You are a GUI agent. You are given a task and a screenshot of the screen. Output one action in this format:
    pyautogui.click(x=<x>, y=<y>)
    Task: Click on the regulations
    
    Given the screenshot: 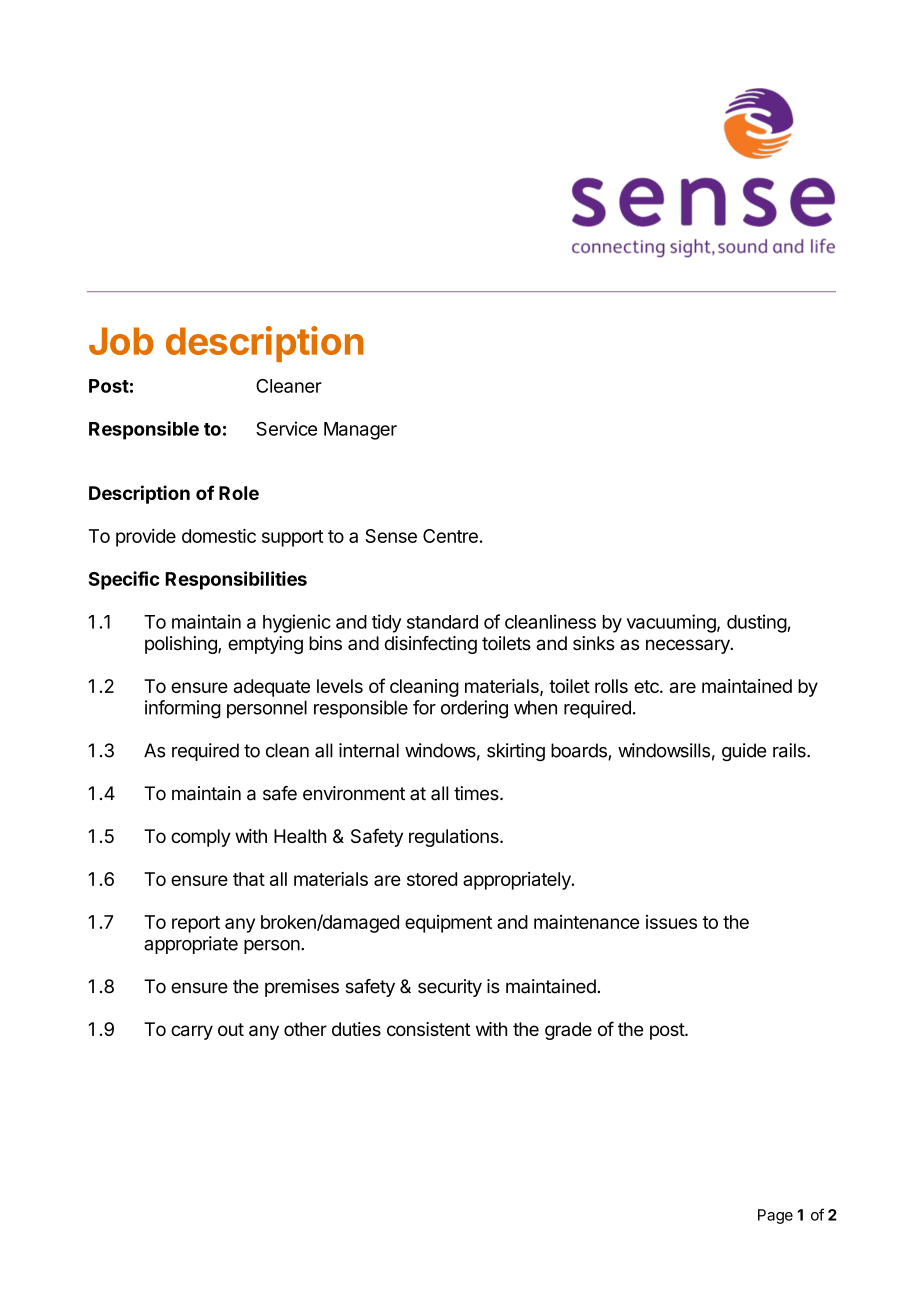 What is the action you would take?
    pyautogui.click(x=455, y=838)
